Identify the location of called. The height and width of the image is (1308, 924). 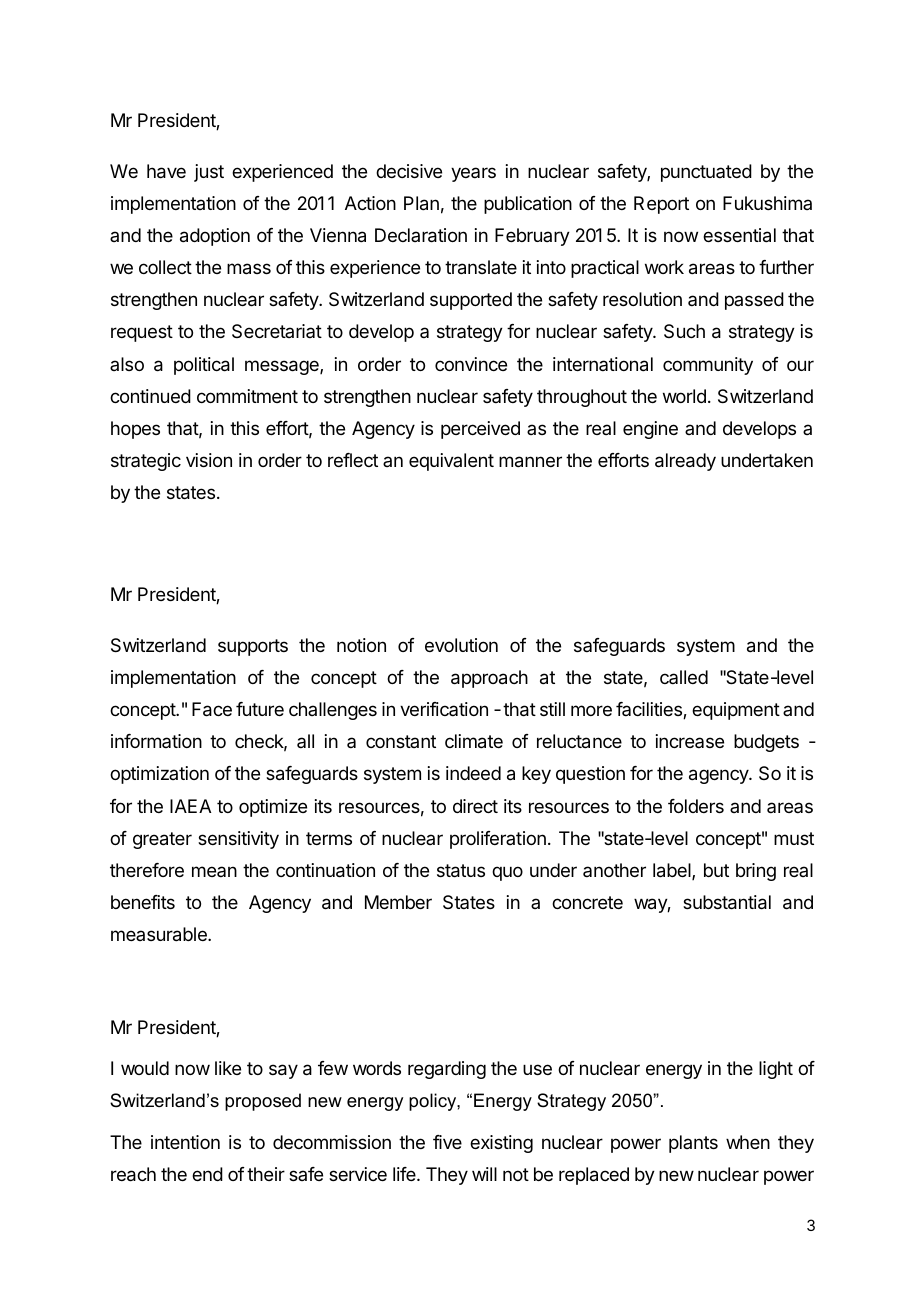
(684, 677).
